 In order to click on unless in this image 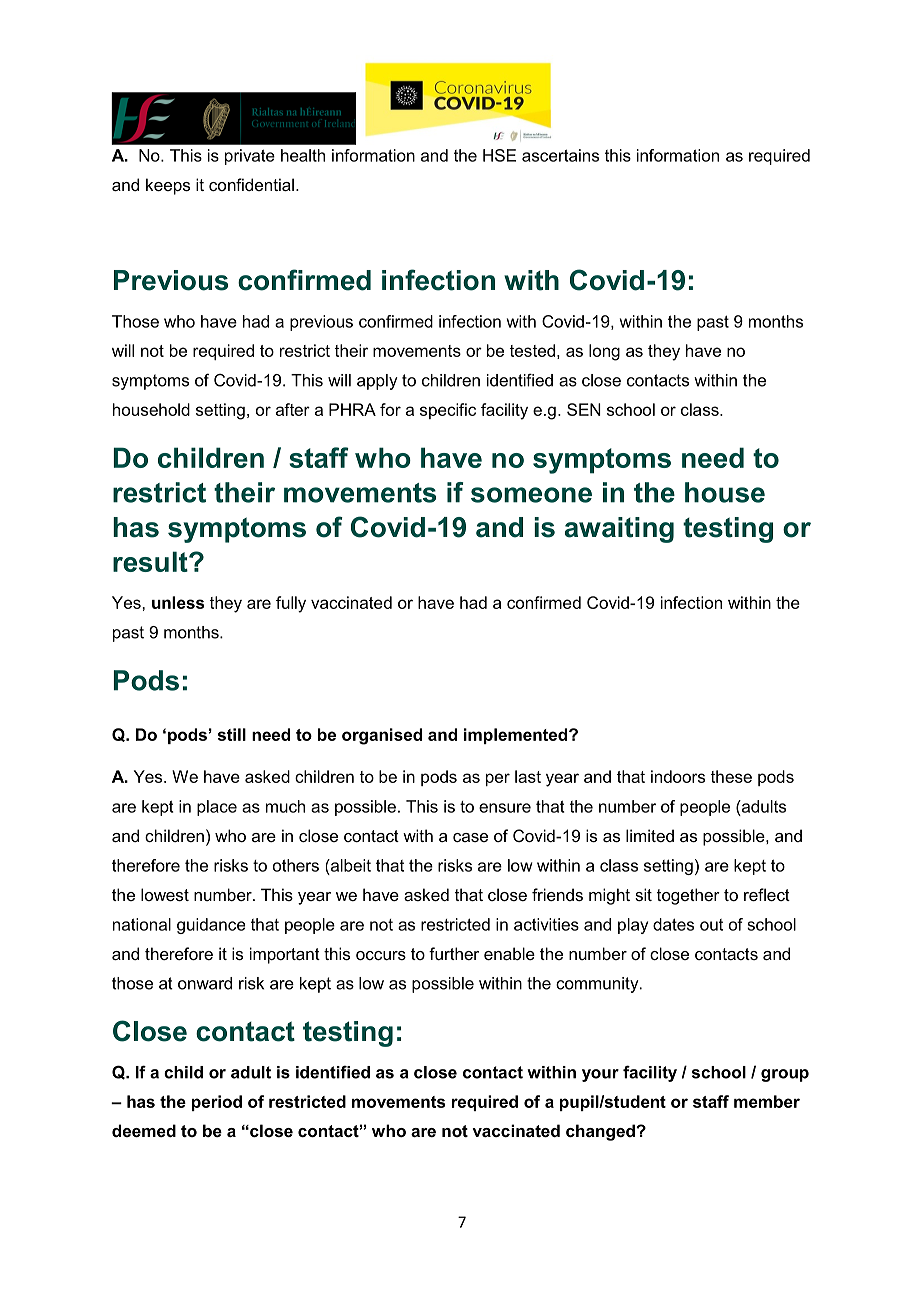, I will do `click(178, 602)`.
